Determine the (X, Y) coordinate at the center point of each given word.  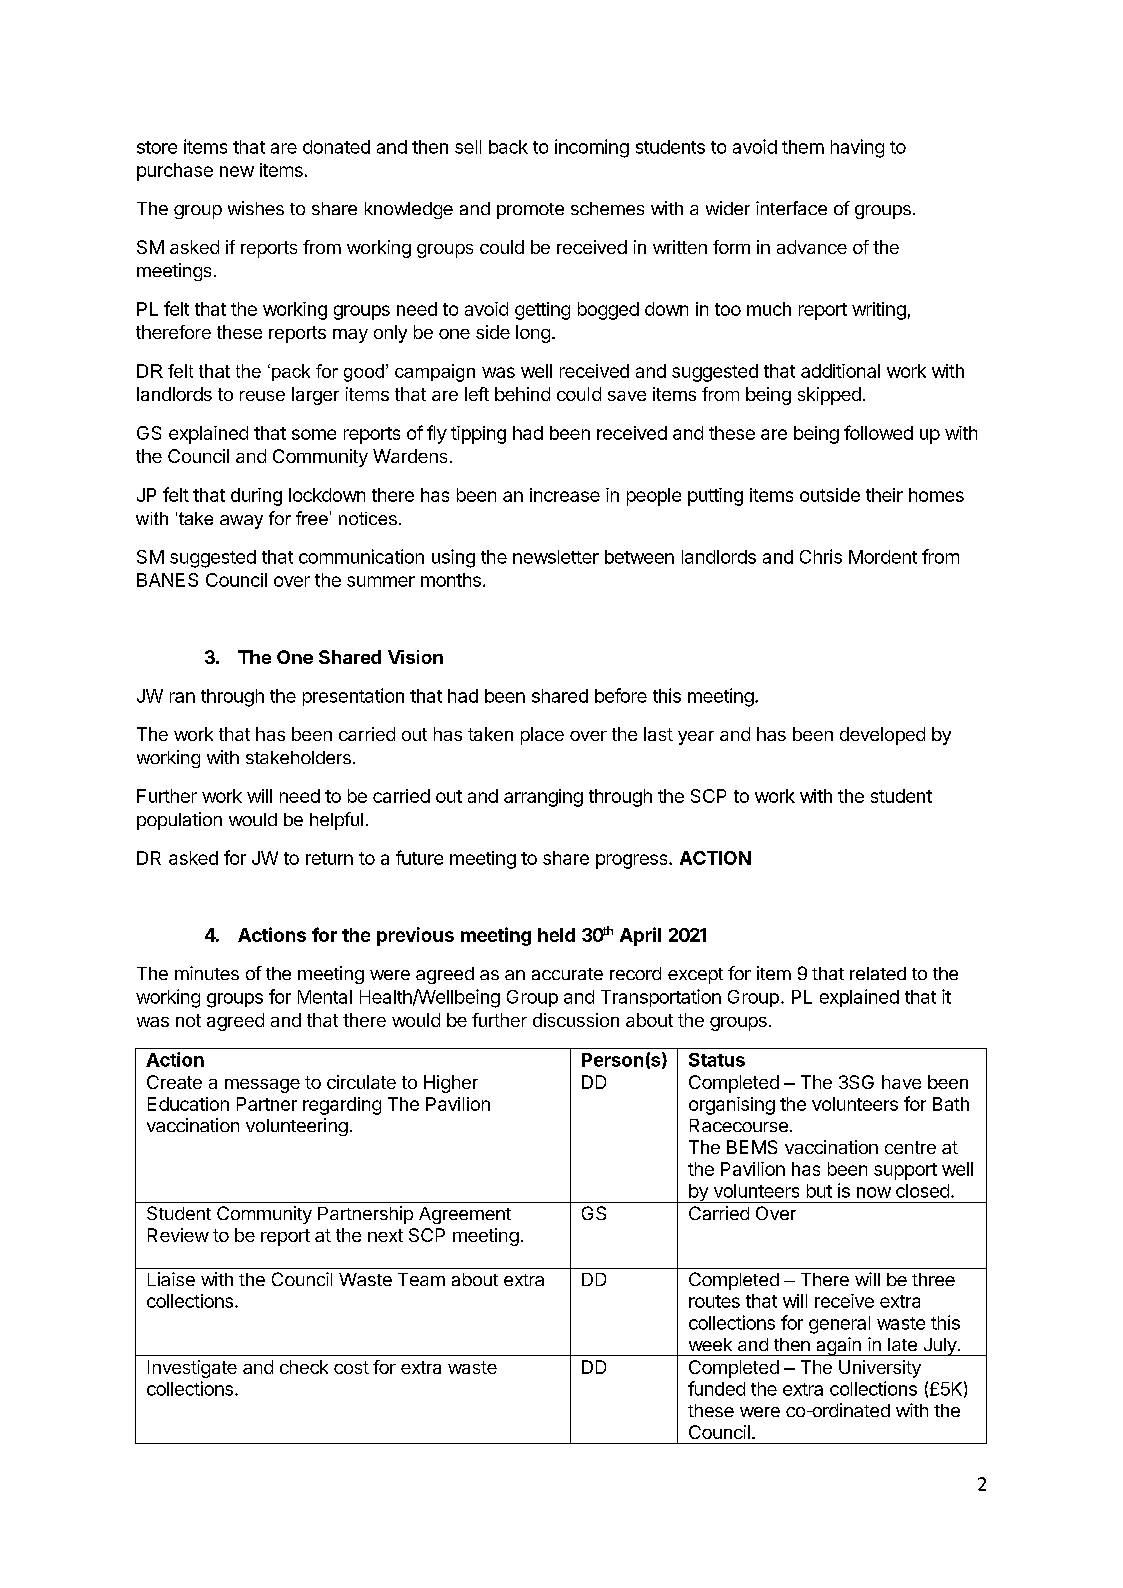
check (304, 1367)
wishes (256, 208)
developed (882, 736)
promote (530, 211)
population (179, 821)
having (857, 148)
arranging (543, 798)
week (710, 1344)
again (838, 1346)
